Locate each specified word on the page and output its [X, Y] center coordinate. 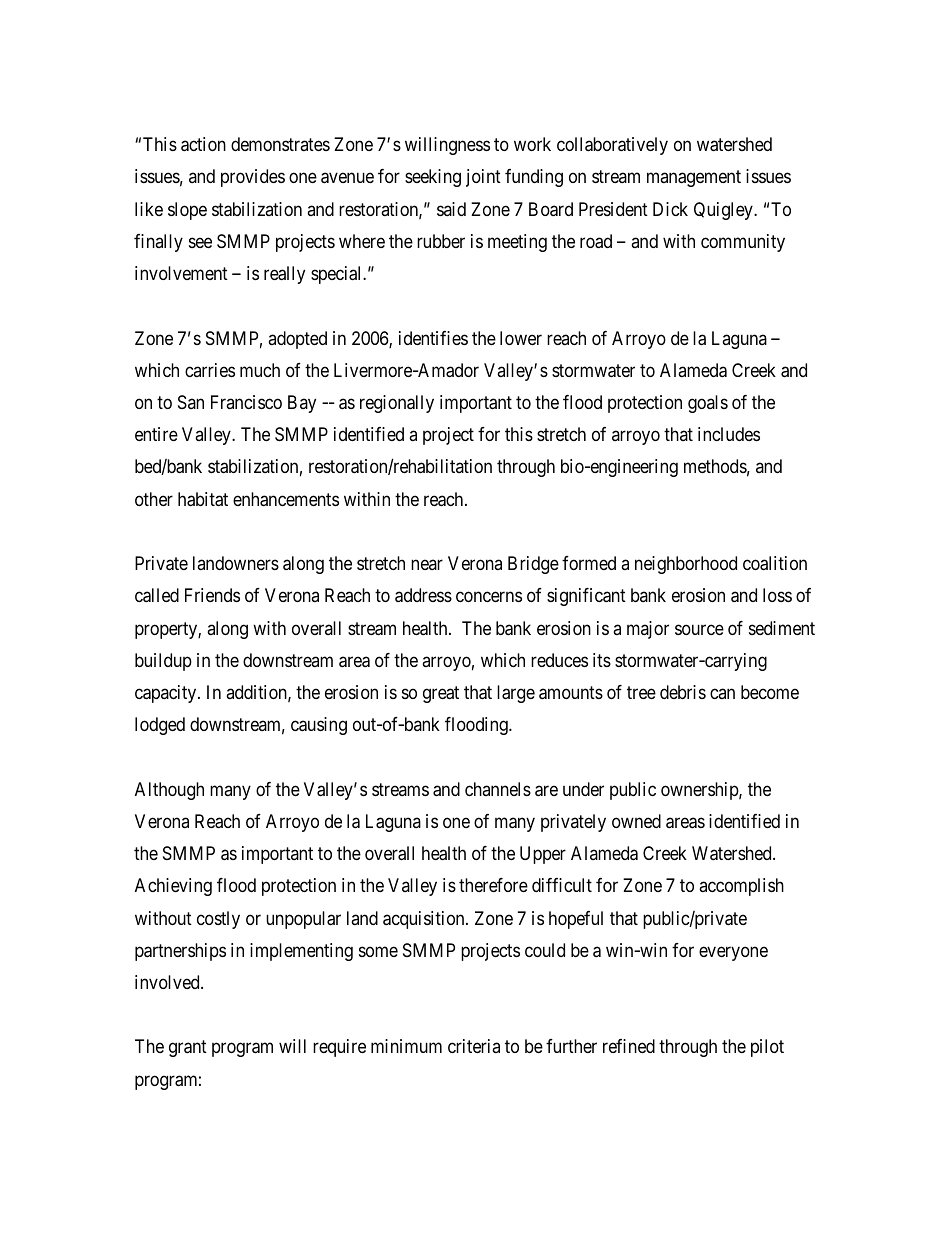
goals [708, 404]
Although [169, 791]
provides [253, 178]
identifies [433, 338]
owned [636, 821]
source [699, 629]
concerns [489, 597]
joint [483, 178]
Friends [212, 595]
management [694, 179]
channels [498, 789]
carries [210, 370]
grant [188, 1049]
